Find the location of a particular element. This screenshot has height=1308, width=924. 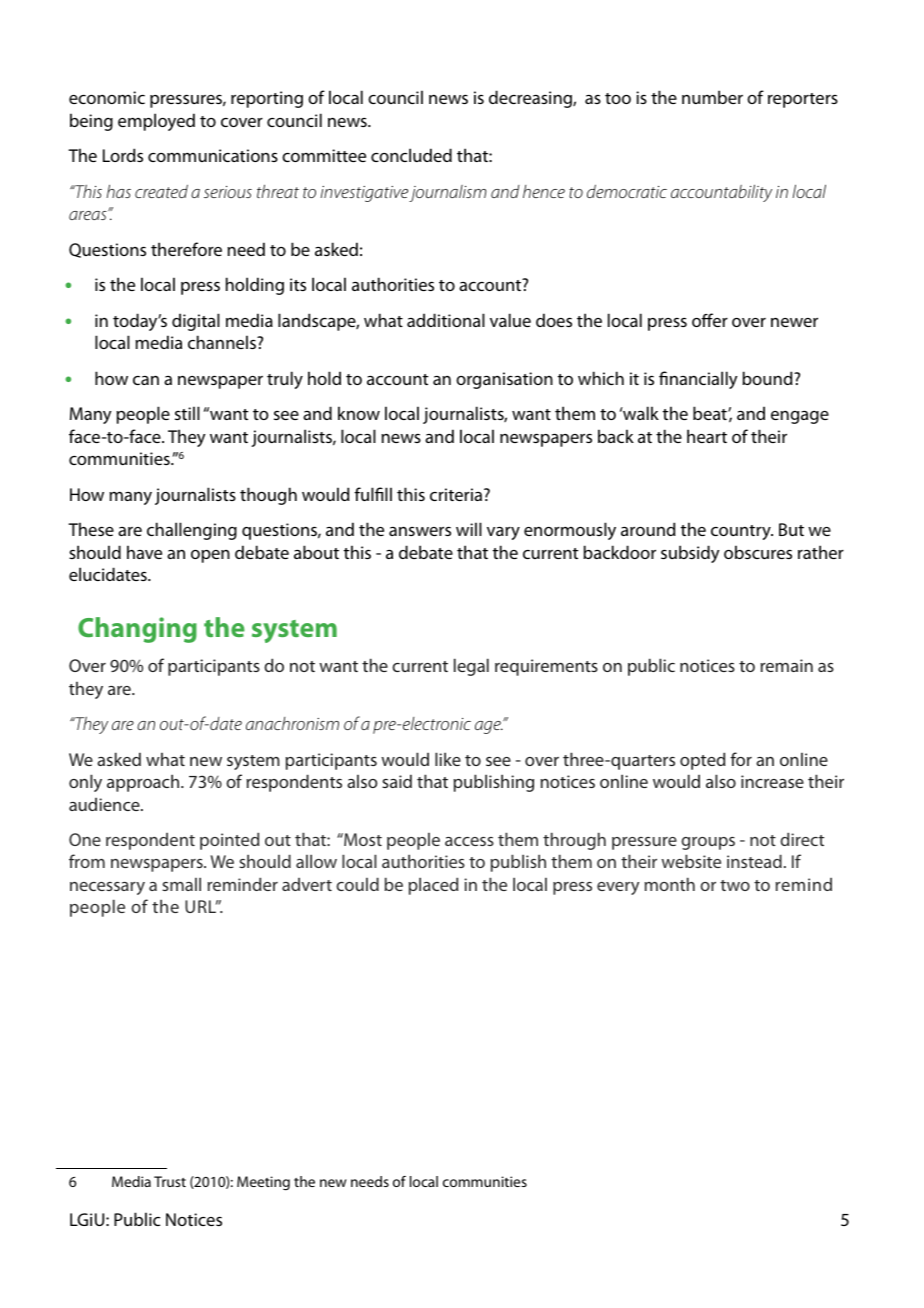

bound is located at coordinates (768, 378).
